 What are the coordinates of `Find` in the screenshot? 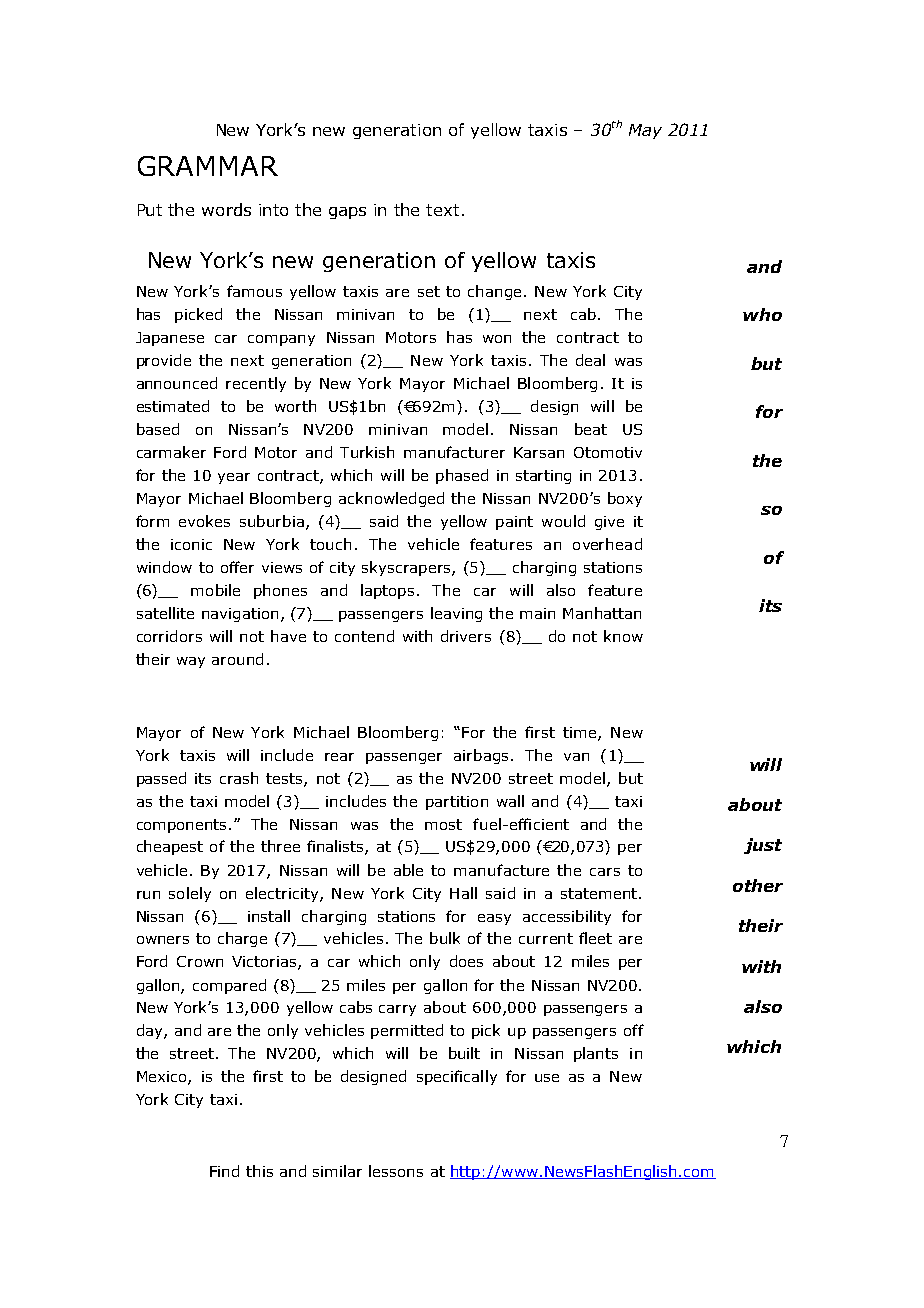 It's located at (224, 1171).
